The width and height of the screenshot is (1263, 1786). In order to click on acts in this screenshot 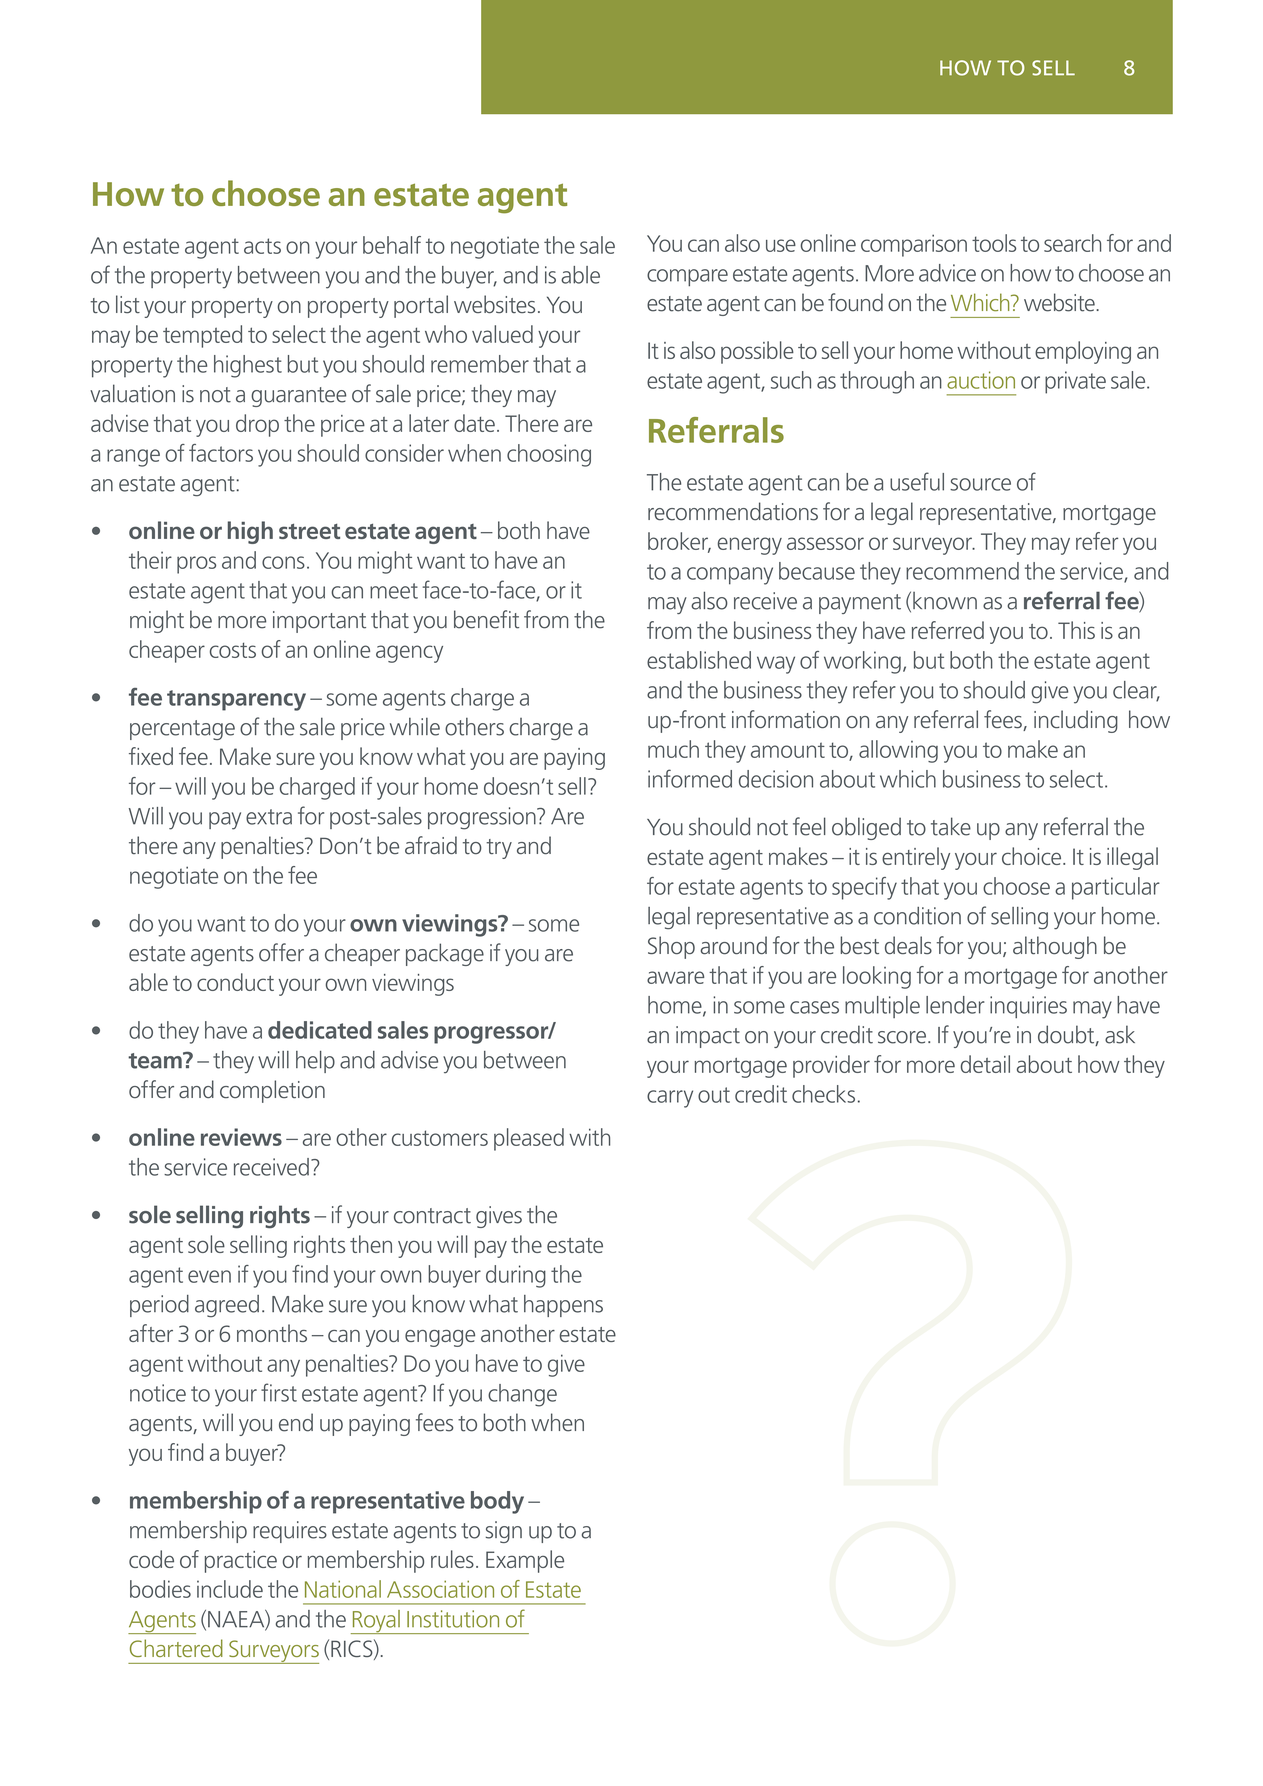, I will do `click(262, 246)`.
